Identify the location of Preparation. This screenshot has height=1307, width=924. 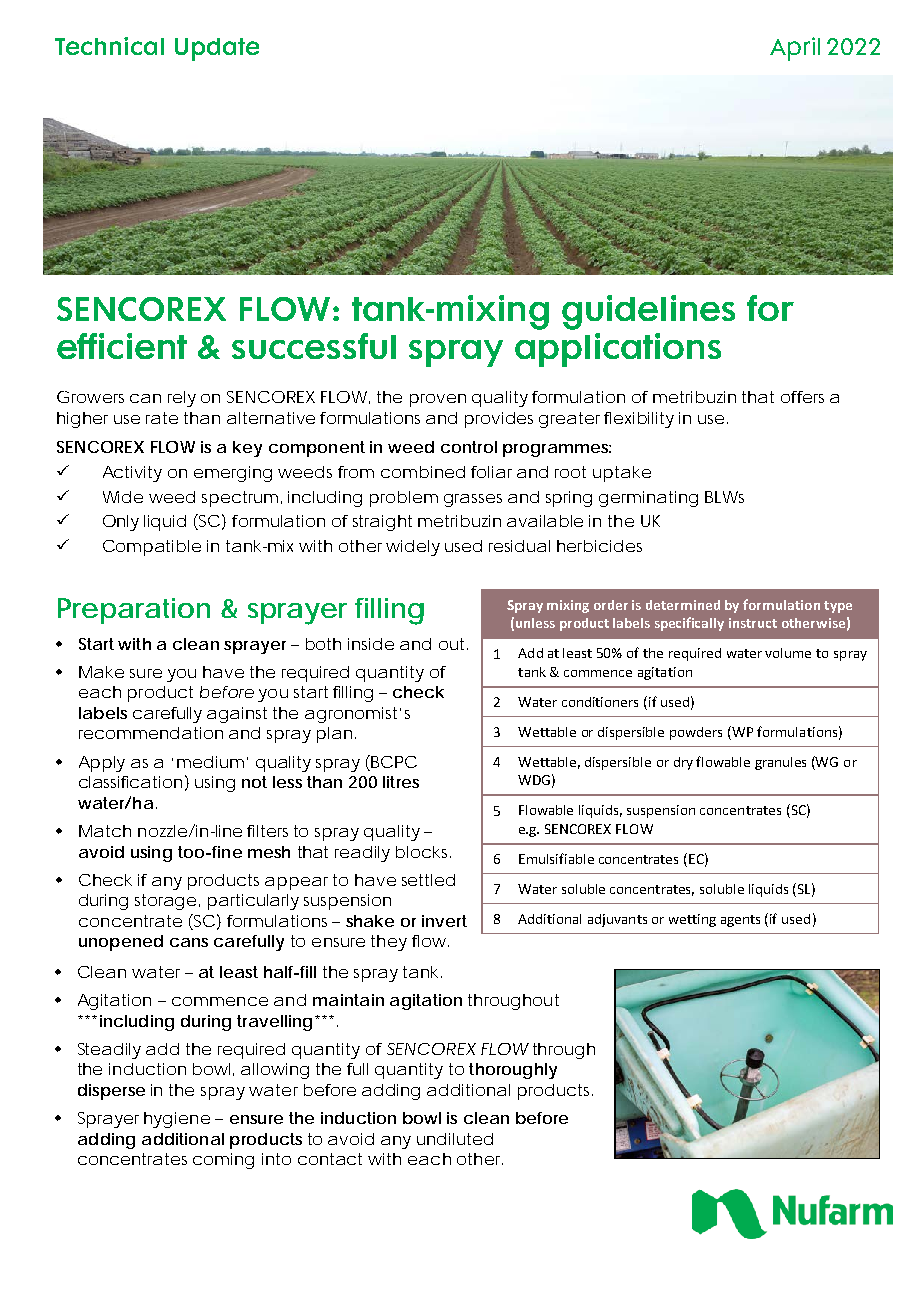
(134, 611).
